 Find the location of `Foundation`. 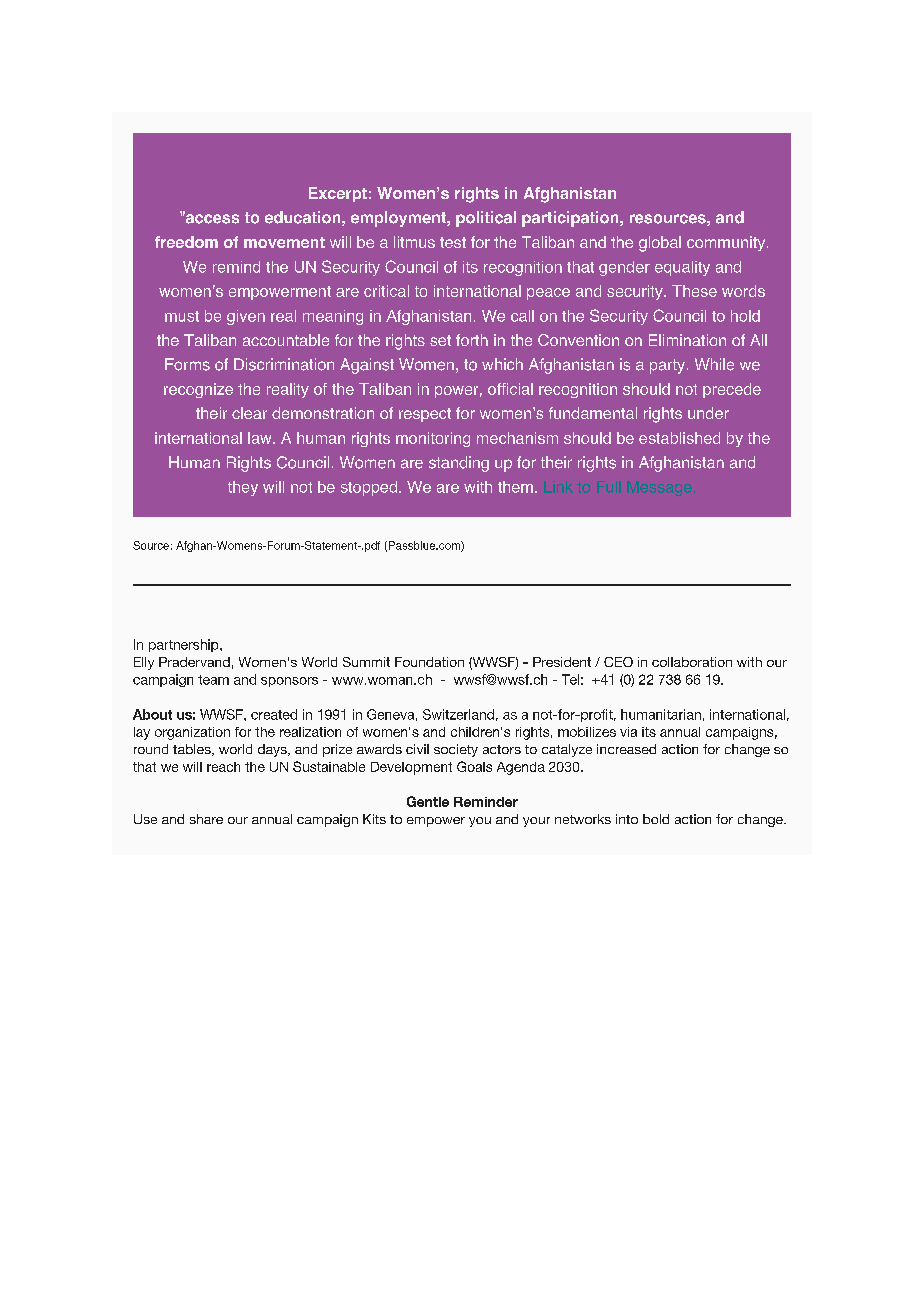

Foundation is located at coordinates (429, 662).
